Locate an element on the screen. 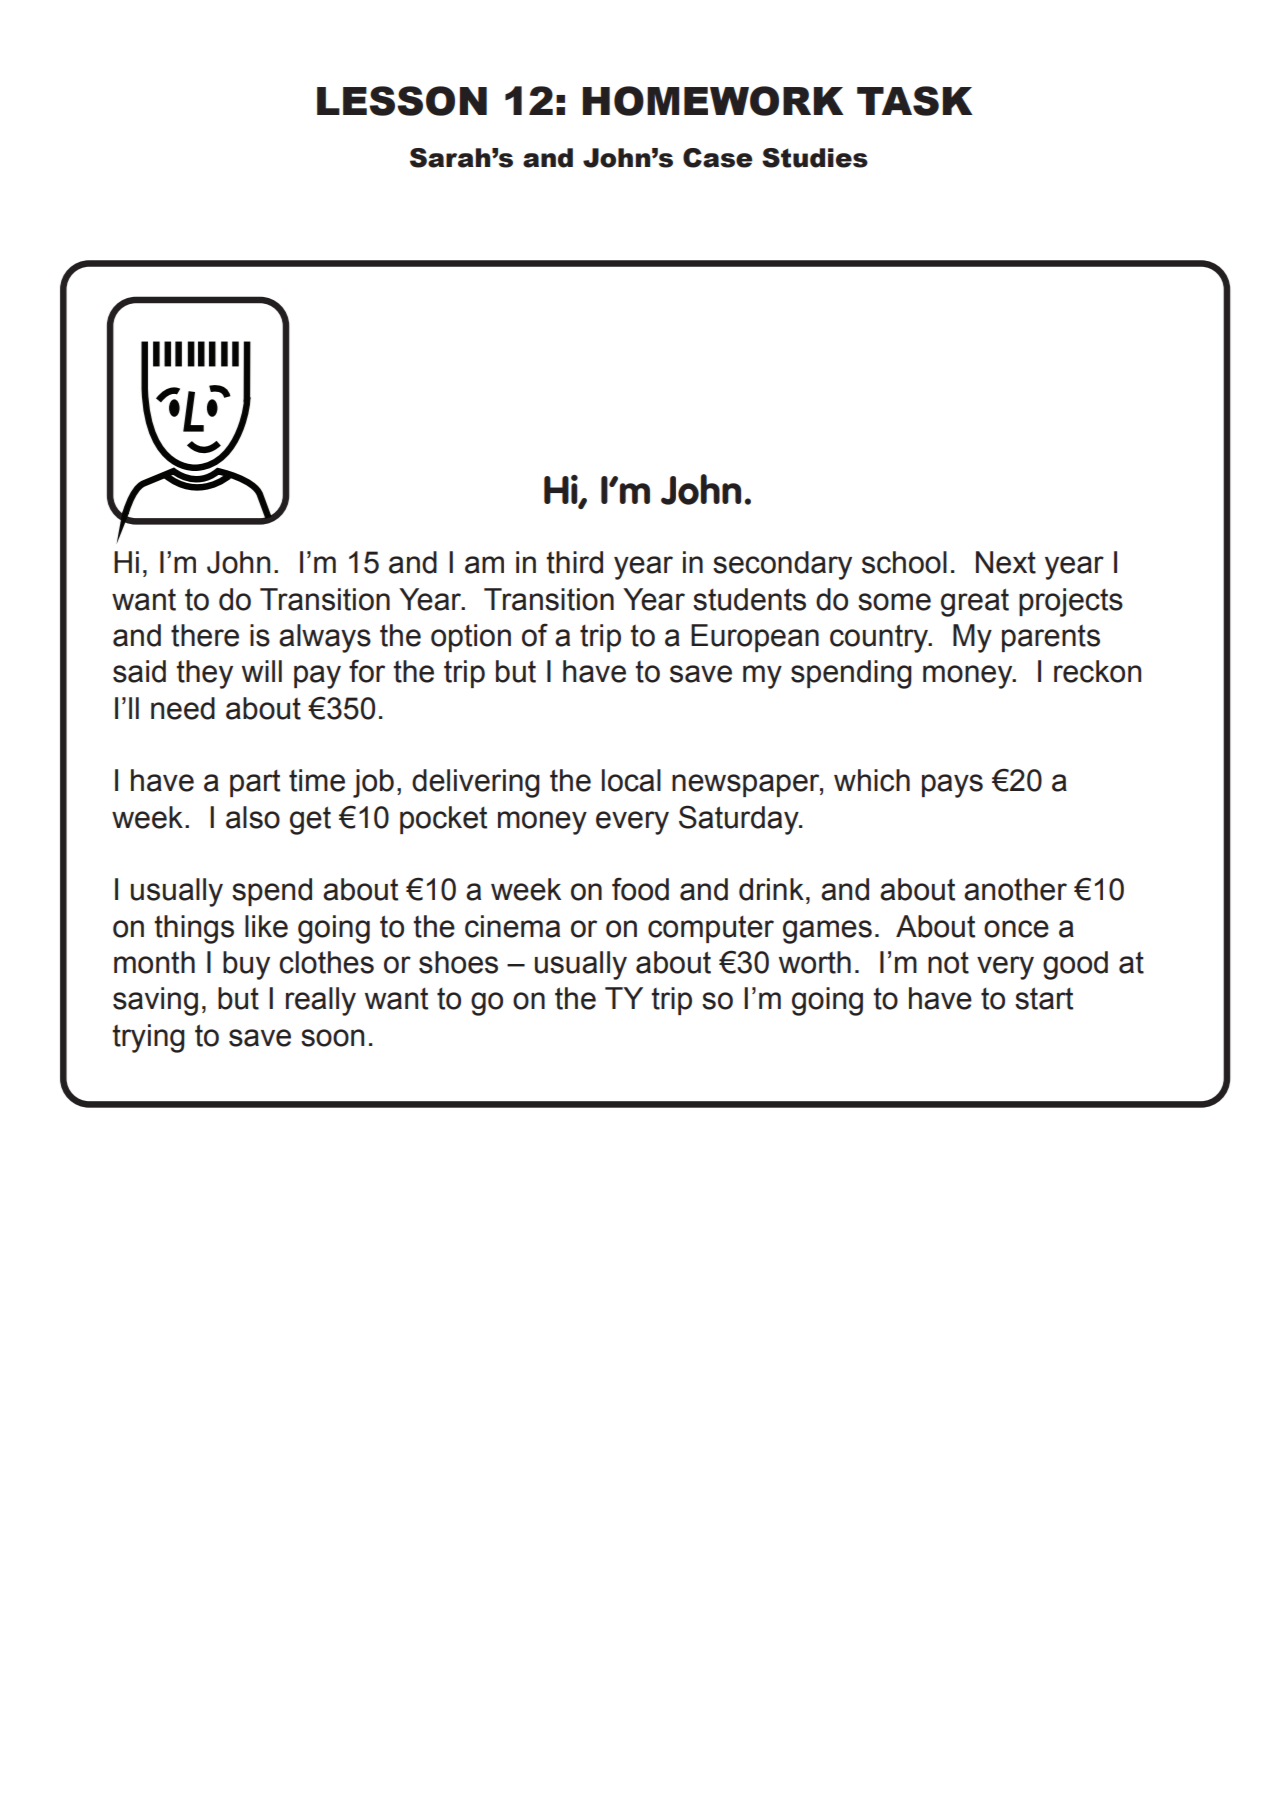  start is located at coordinates (1044, 998).
